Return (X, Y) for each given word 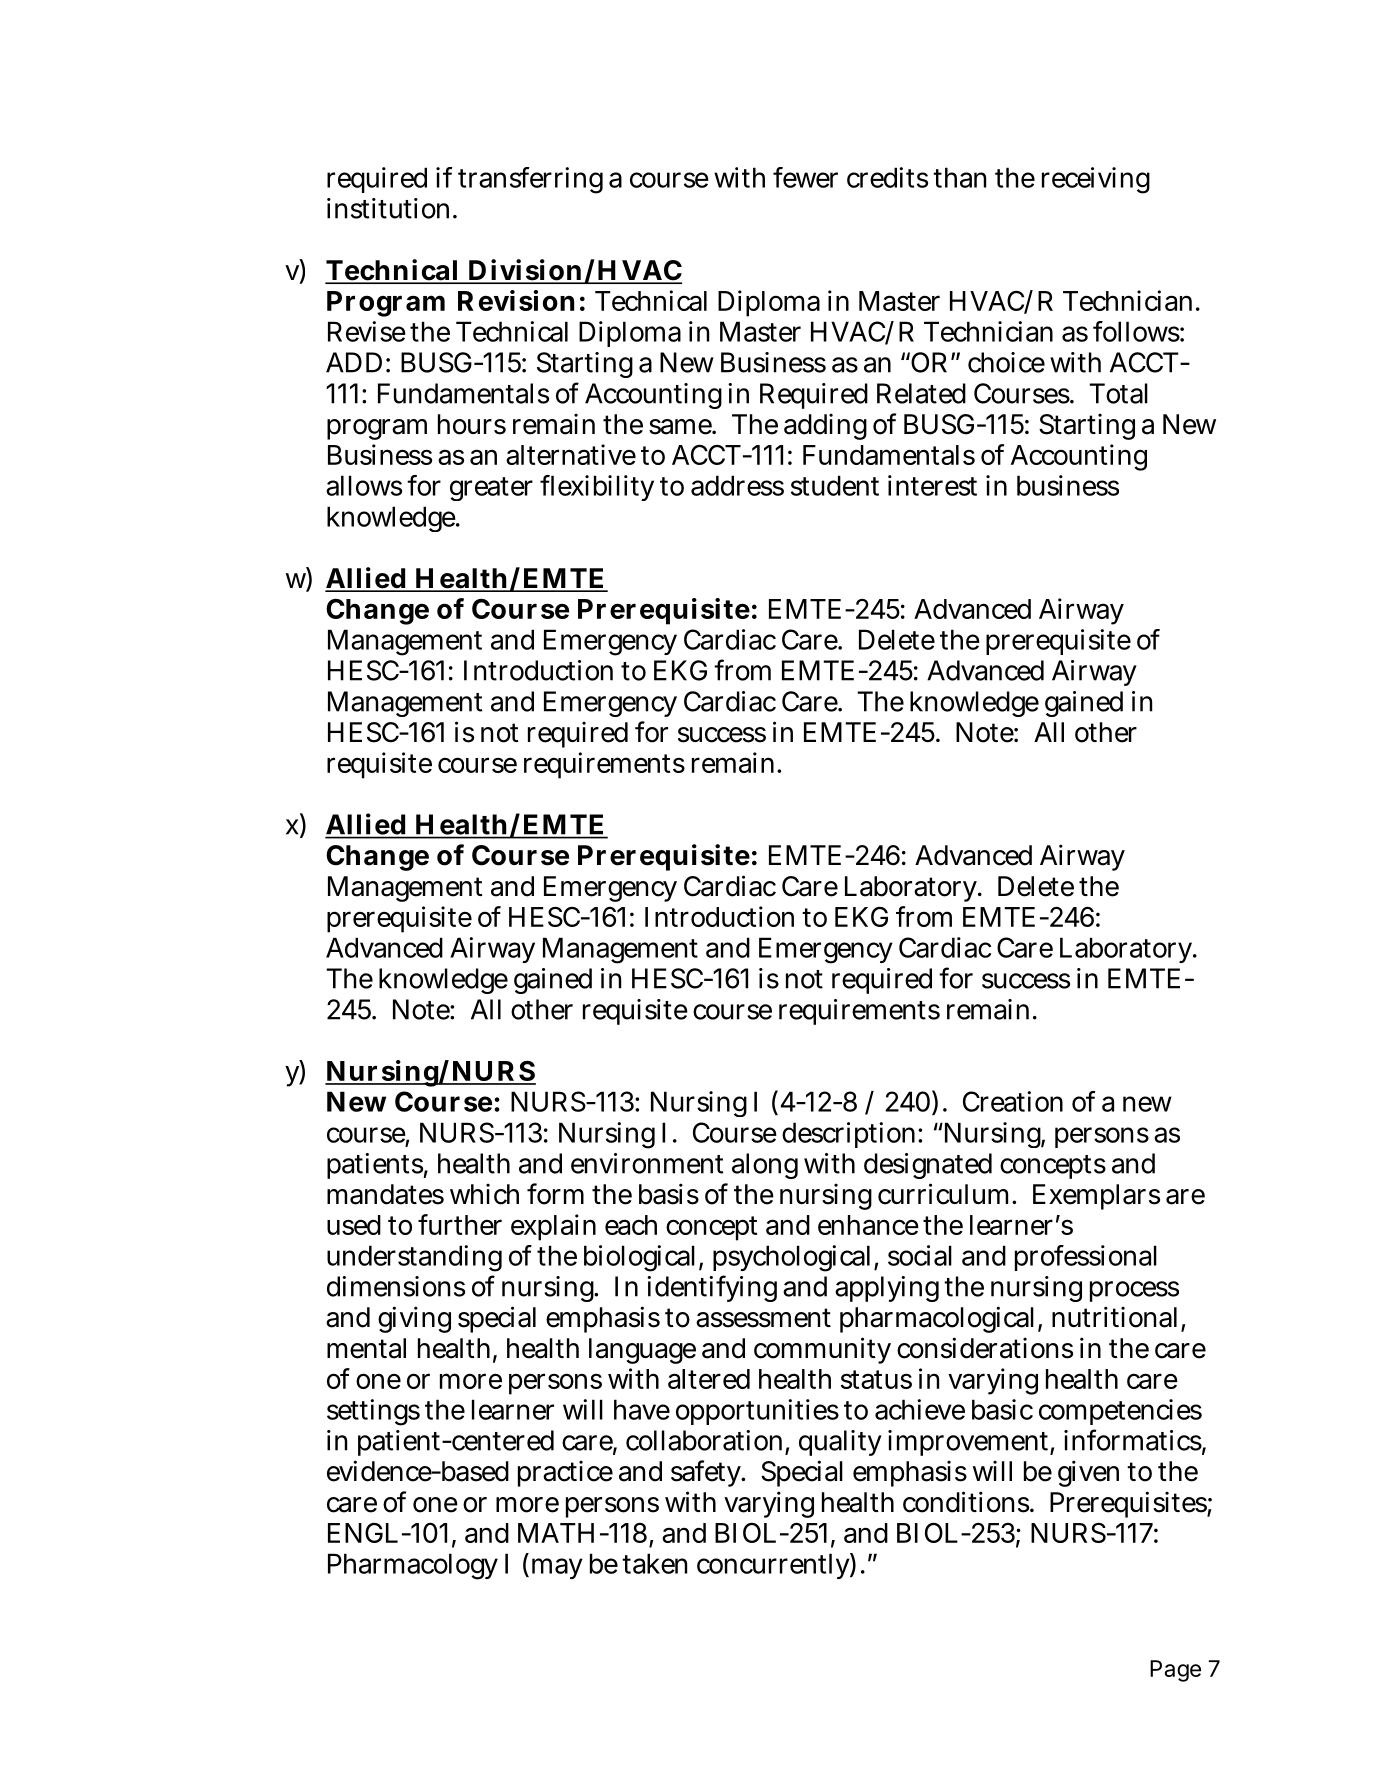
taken (654, 1563)
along (765, 1166)
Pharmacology (413, 1566)
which (484, 1194)
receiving (1096, 180)
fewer (805, 177)
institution (390, 208)
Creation (1013, 1101)
